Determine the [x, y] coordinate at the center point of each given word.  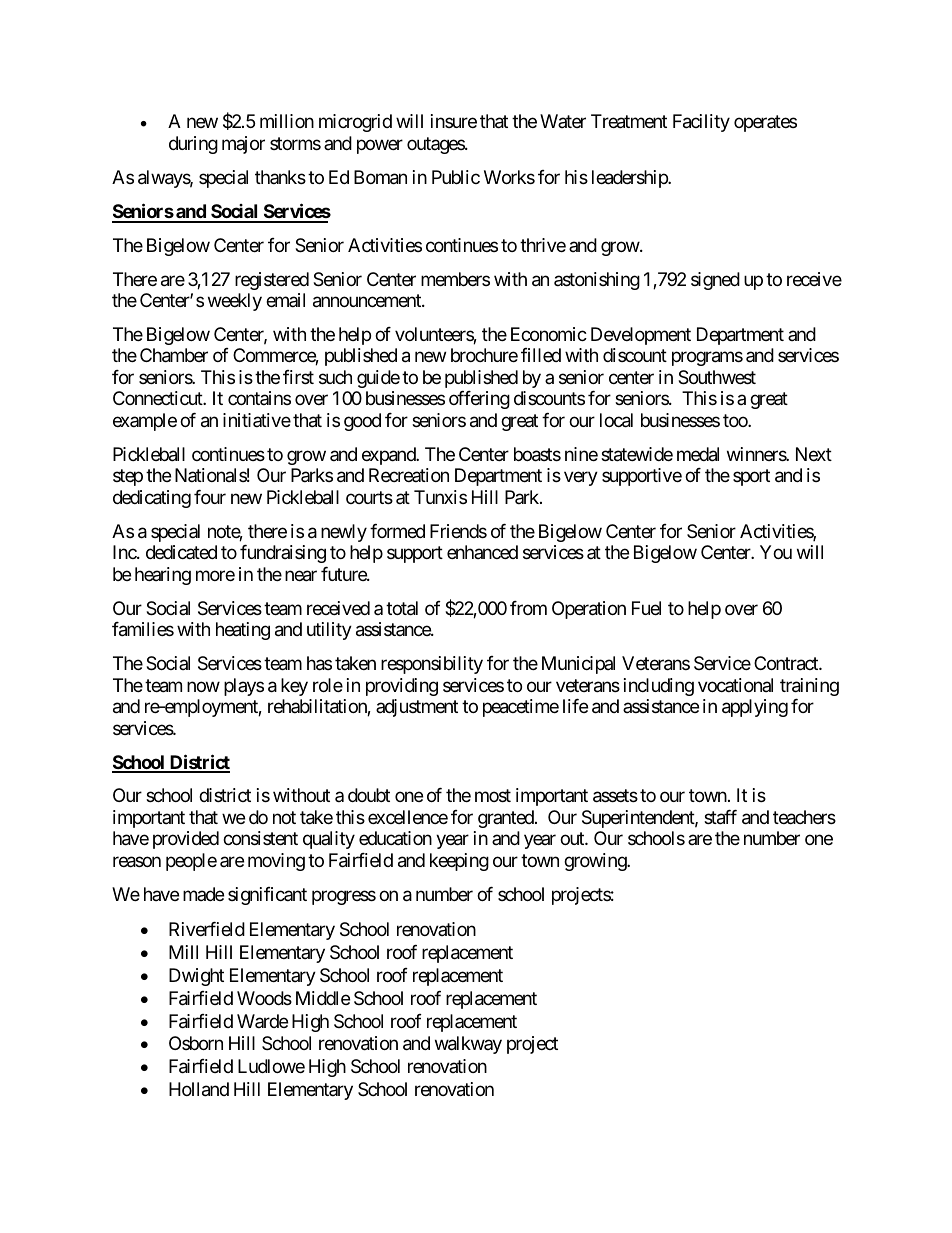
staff [720, 817]
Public [456, 177]
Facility [701, 123]
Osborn [196, 1043]
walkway [468, 1045]
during [193, 145]
